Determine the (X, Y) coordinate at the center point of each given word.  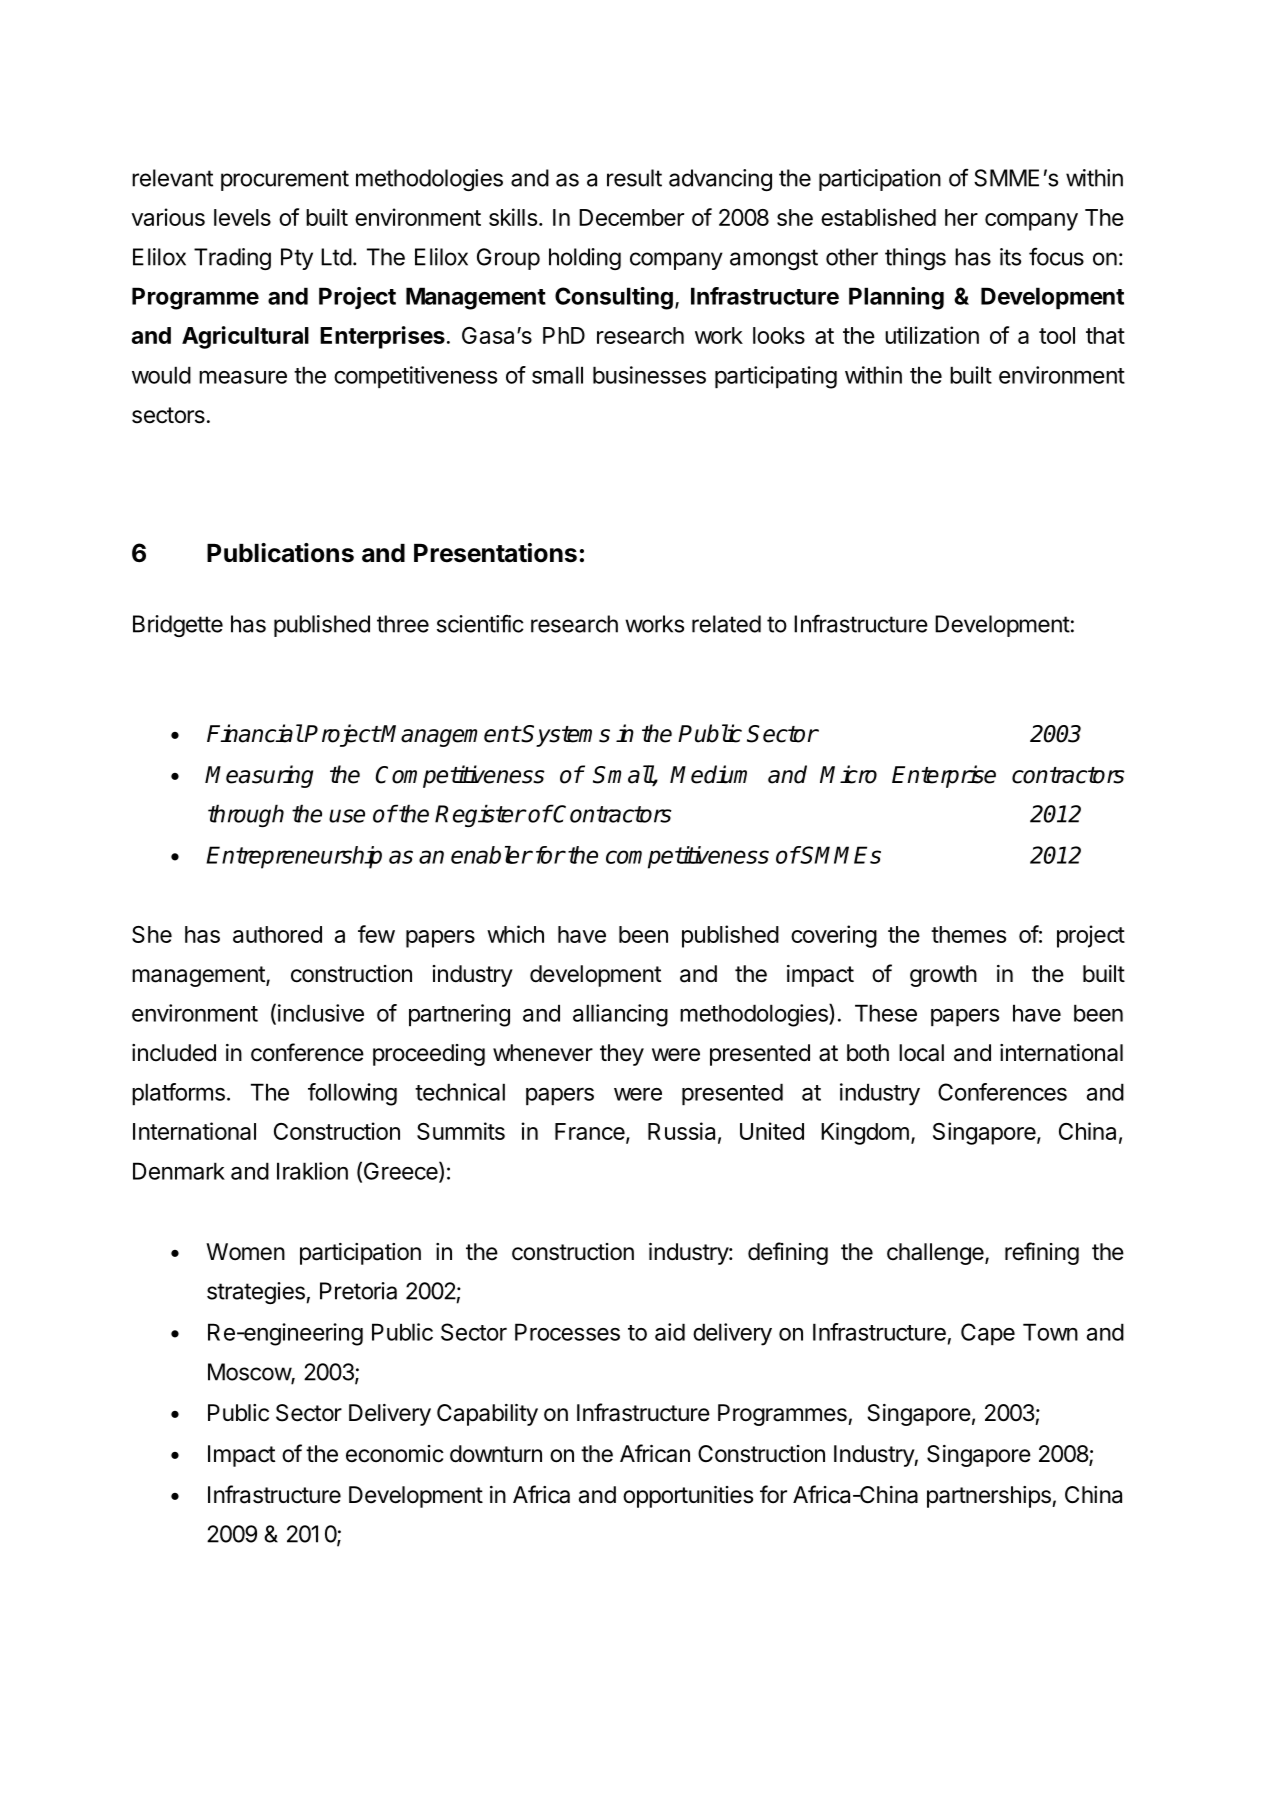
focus (1056, 256)
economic (395, 1454)
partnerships (990, 1497)
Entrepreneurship (294, 857)
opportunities (688, 1497)
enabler (491, 855)
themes (968, 934)
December (631, 217)
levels (242, 217)
